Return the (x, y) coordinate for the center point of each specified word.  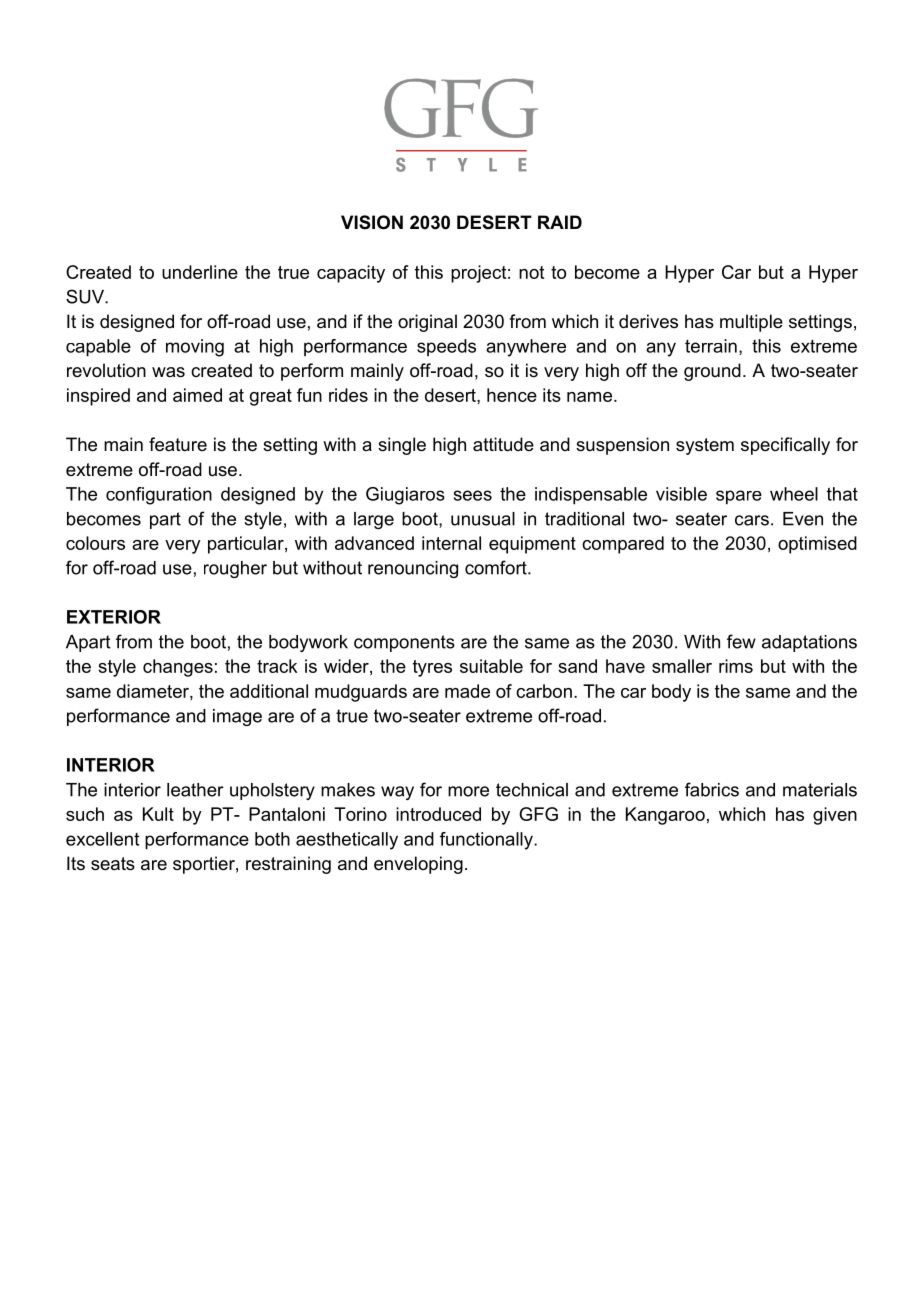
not (531, 272)
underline (200, 272)
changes (178, 668)
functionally (487, 841)
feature (178, 444)
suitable (491, 666)
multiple (751, 323)
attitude (503, 444)
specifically (785, 446)
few (741, 641)
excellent (102, 839)
